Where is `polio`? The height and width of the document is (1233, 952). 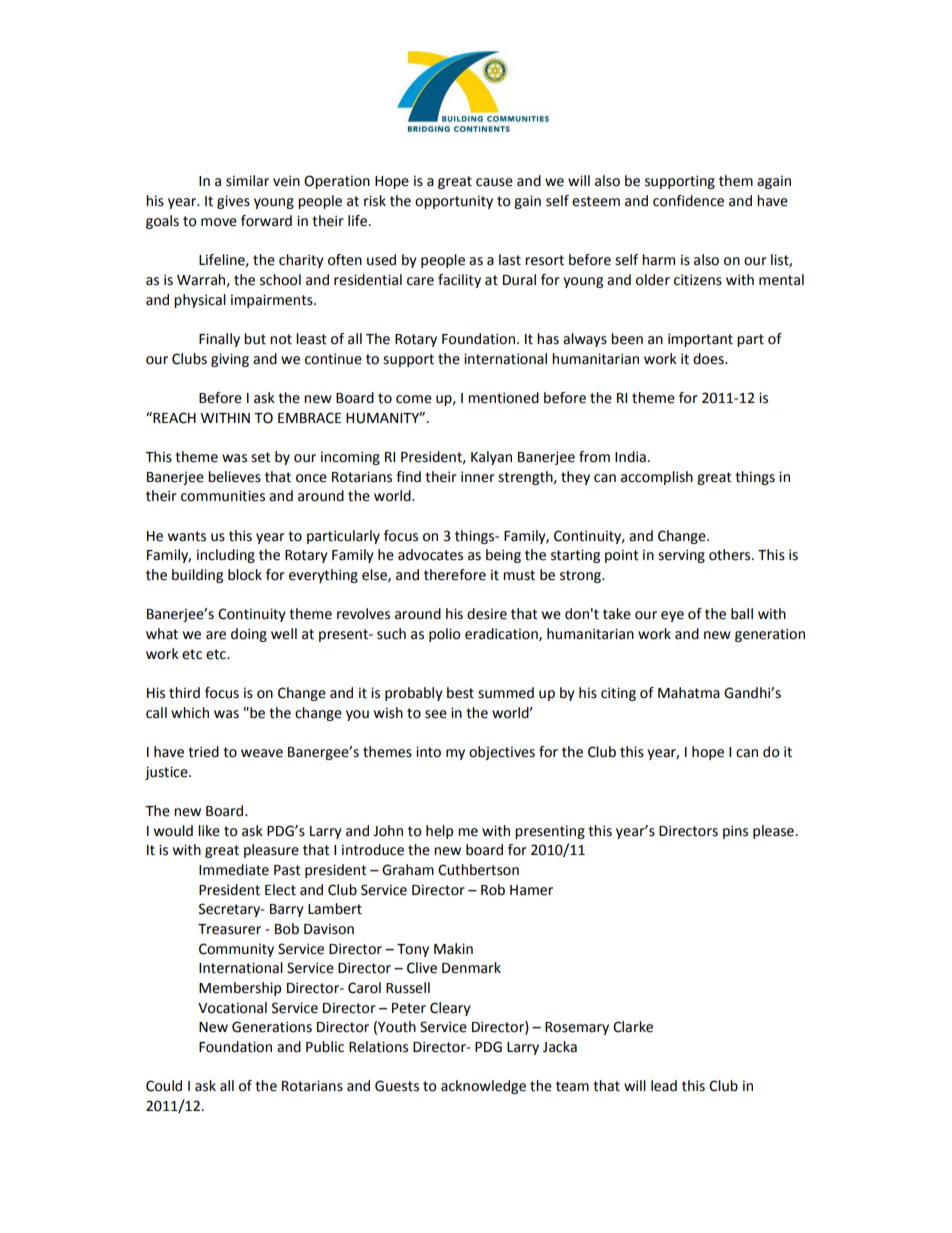 polio is located at coordinates (444, 635).
